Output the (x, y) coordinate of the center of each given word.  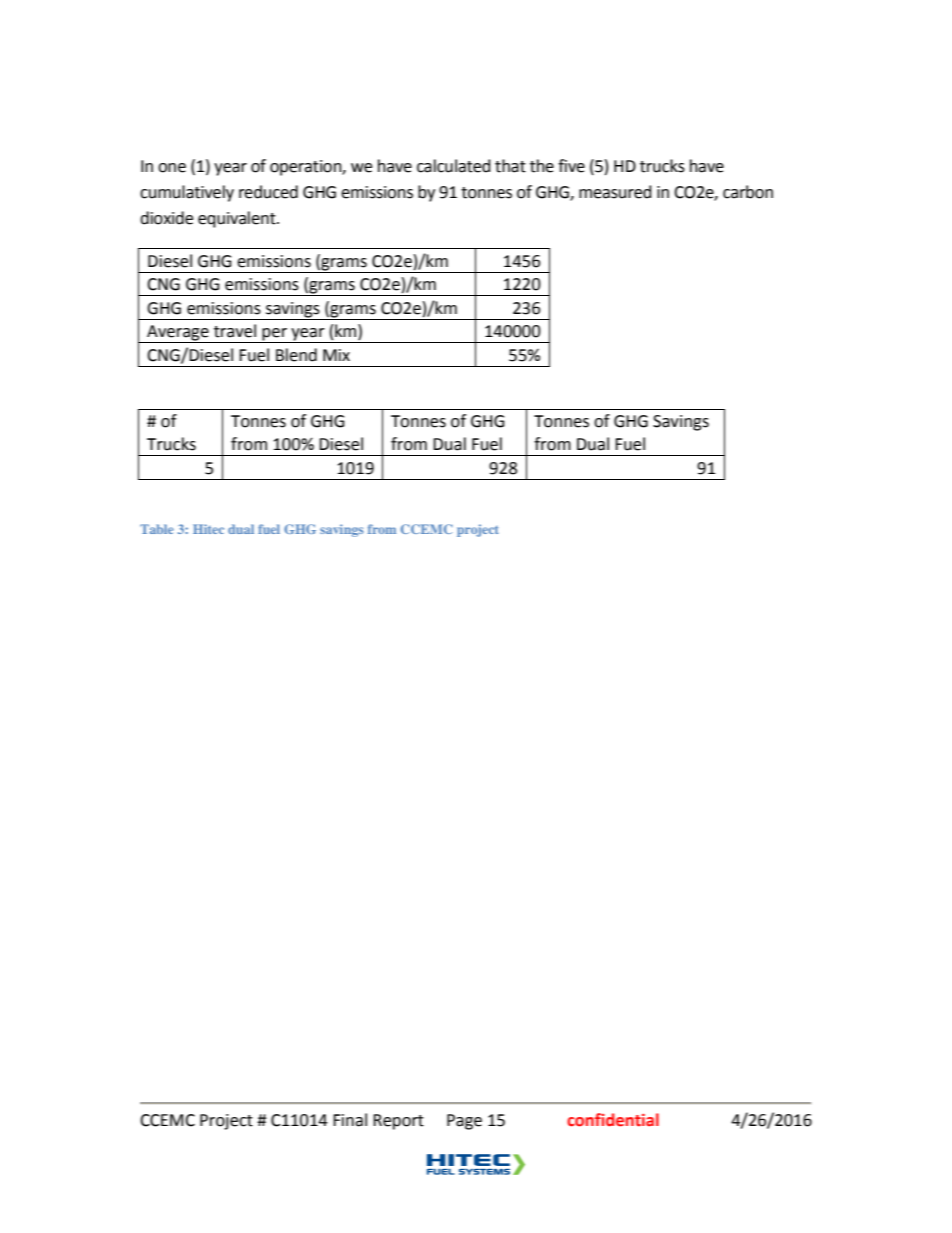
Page (464, 1122)
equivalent (238, 219)
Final (350, 1120)
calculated (454, 166)
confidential (613, 1120)
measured (615, 192)
